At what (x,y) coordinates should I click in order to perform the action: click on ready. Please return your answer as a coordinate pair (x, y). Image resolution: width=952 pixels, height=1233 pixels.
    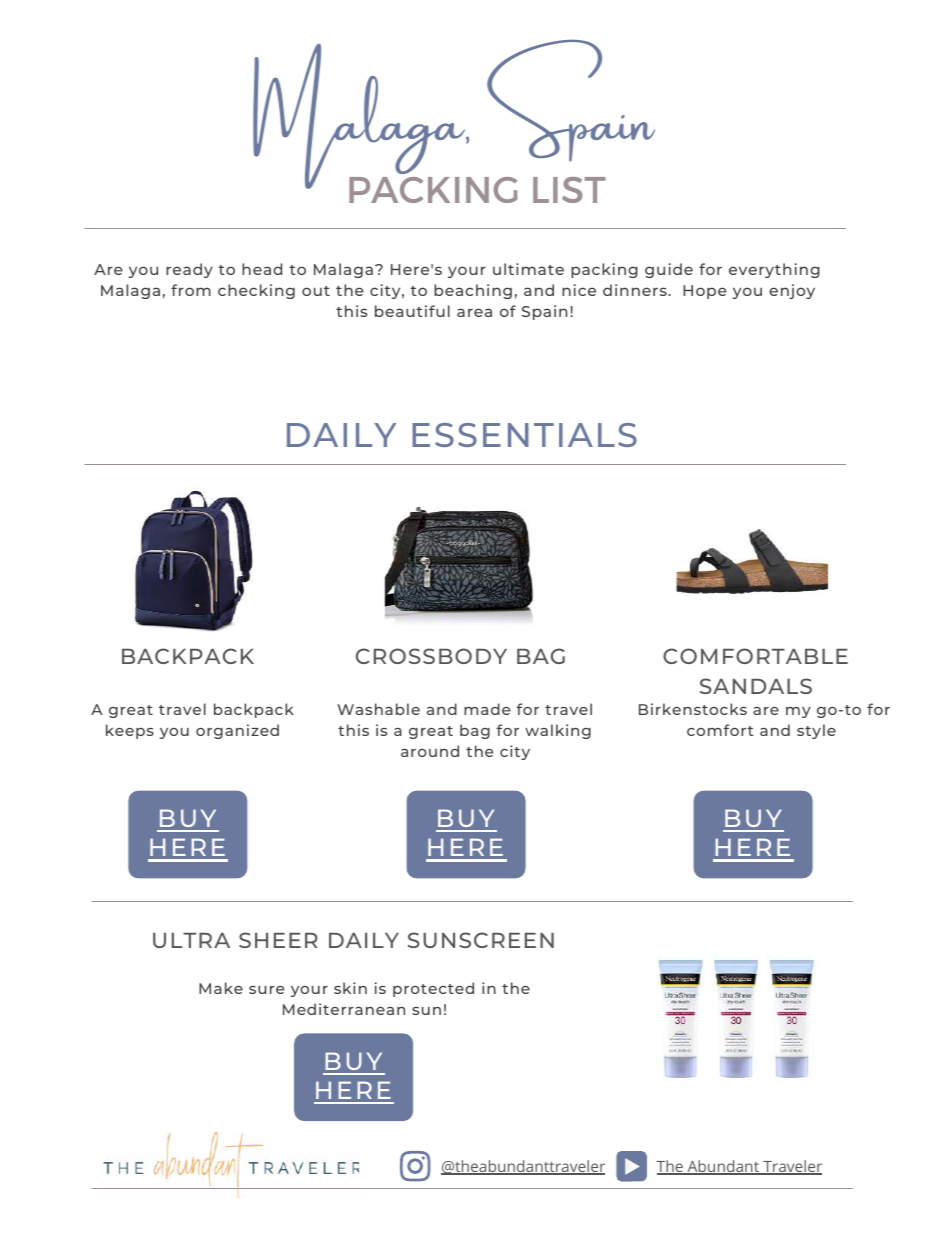
    Looking at the image, I should click on (189, 270).
